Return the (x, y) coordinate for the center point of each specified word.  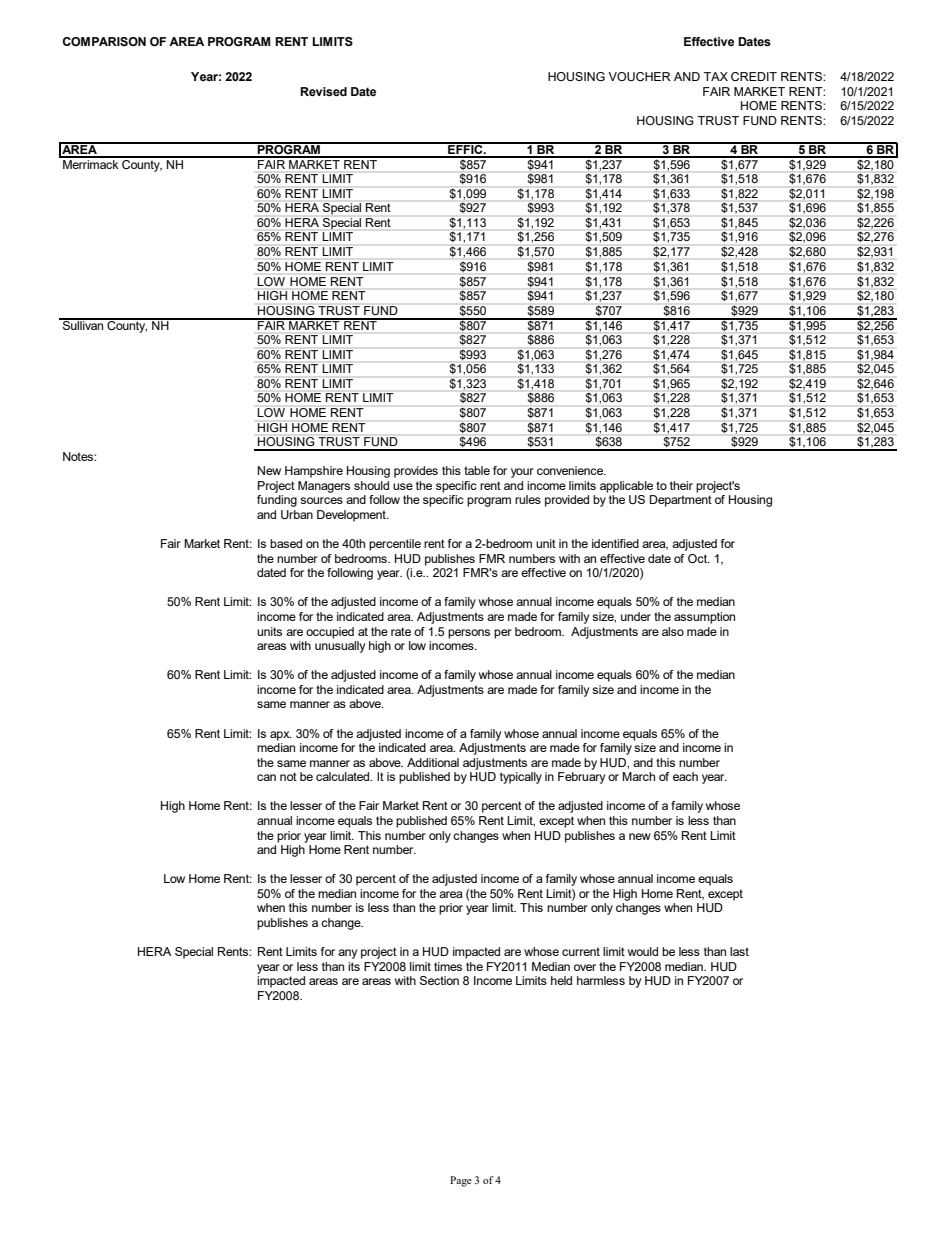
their (681, 485)
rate (401, 631)
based (286, 543)
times (448, 966)
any (348, 954)
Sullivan (83, 324)
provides (416, 472)
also (673, 631)
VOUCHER (639, 76)
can (266, 777)
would (643, 951)
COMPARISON (104, 41)
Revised (323, 91)
